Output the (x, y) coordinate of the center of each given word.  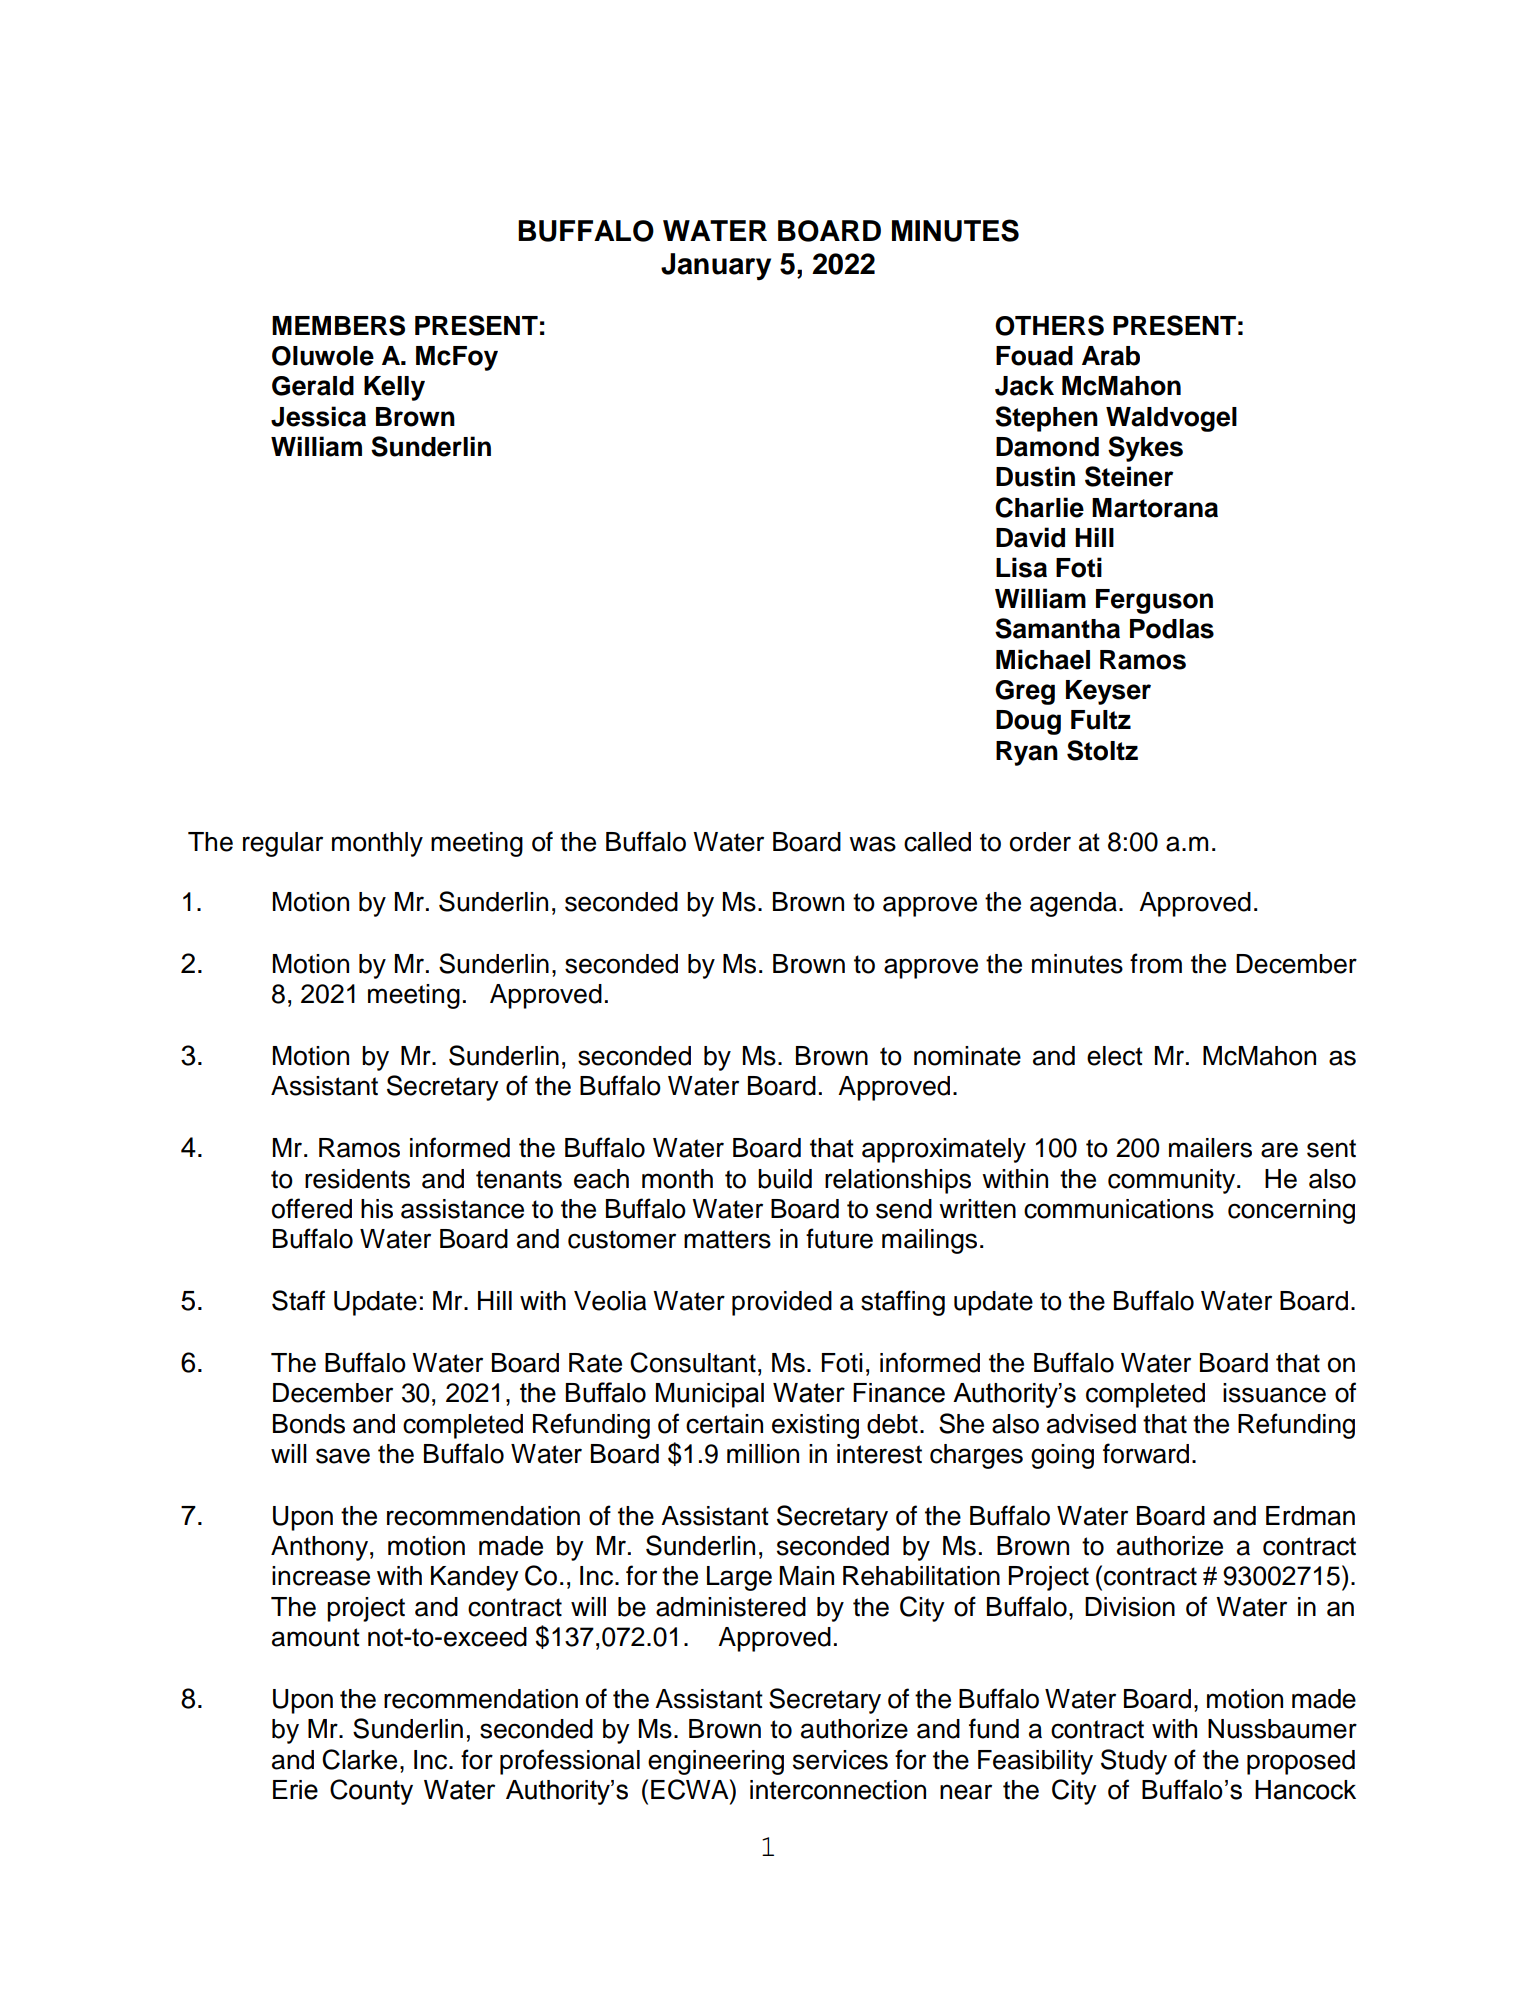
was (872, 844)
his (377, 1209)
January (716, 267)
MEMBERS (338, 325)
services (840, 1760)
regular (283, 844)
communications (1119, 1209)
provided (782, 1303)
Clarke (359, 1759)
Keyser (1108, 692)
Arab (1111, 356)
